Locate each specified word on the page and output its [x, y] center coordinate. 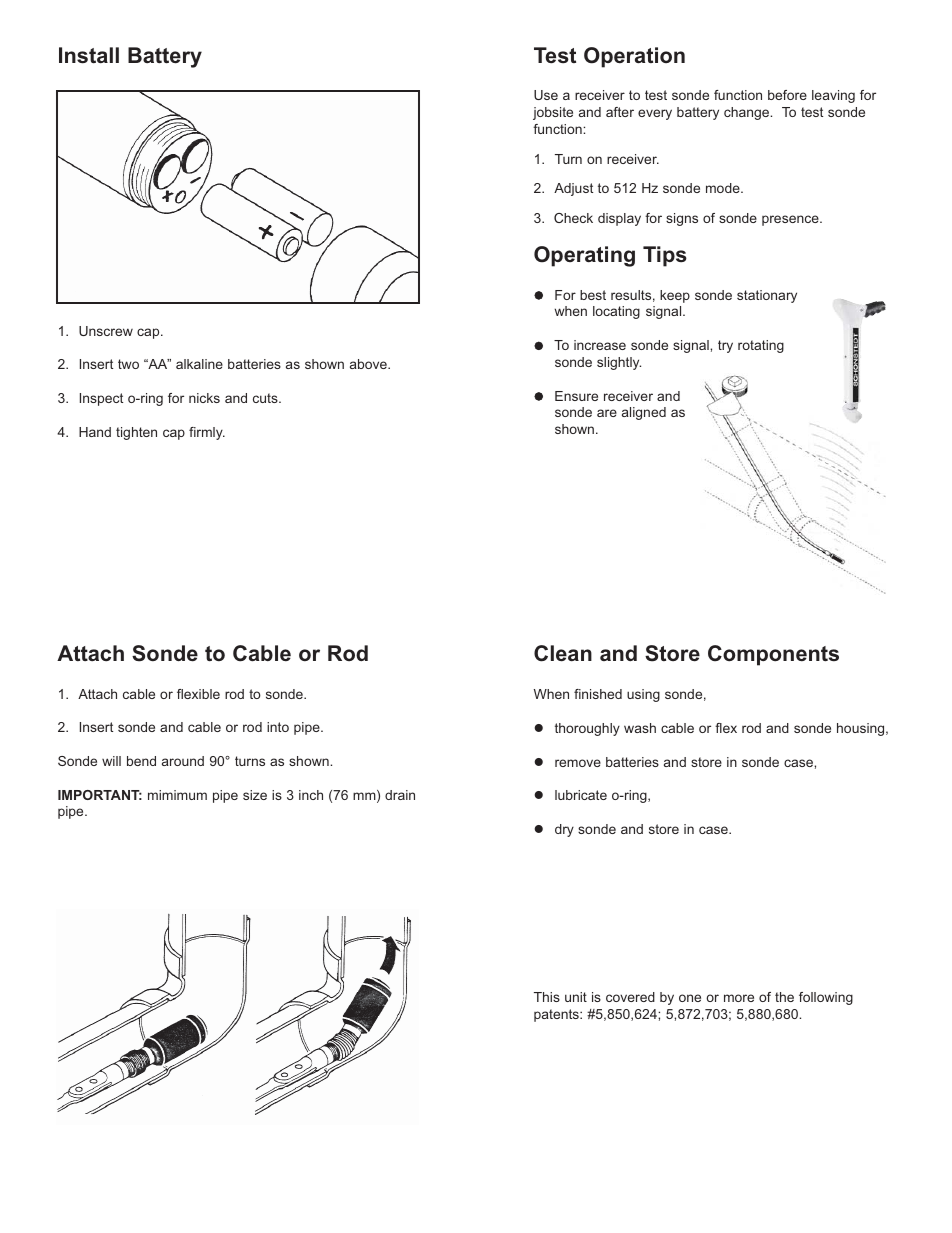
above [369, 364]
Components [773, 655]
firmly [207, 433]
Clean [563, 653]
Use [546, 95]
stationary [767, 296]
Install [89, 55]
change [748, 113]
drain [400, 795]
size [255, 795]
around [183, 761]
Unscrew [106, 331]
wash [640, 728]
